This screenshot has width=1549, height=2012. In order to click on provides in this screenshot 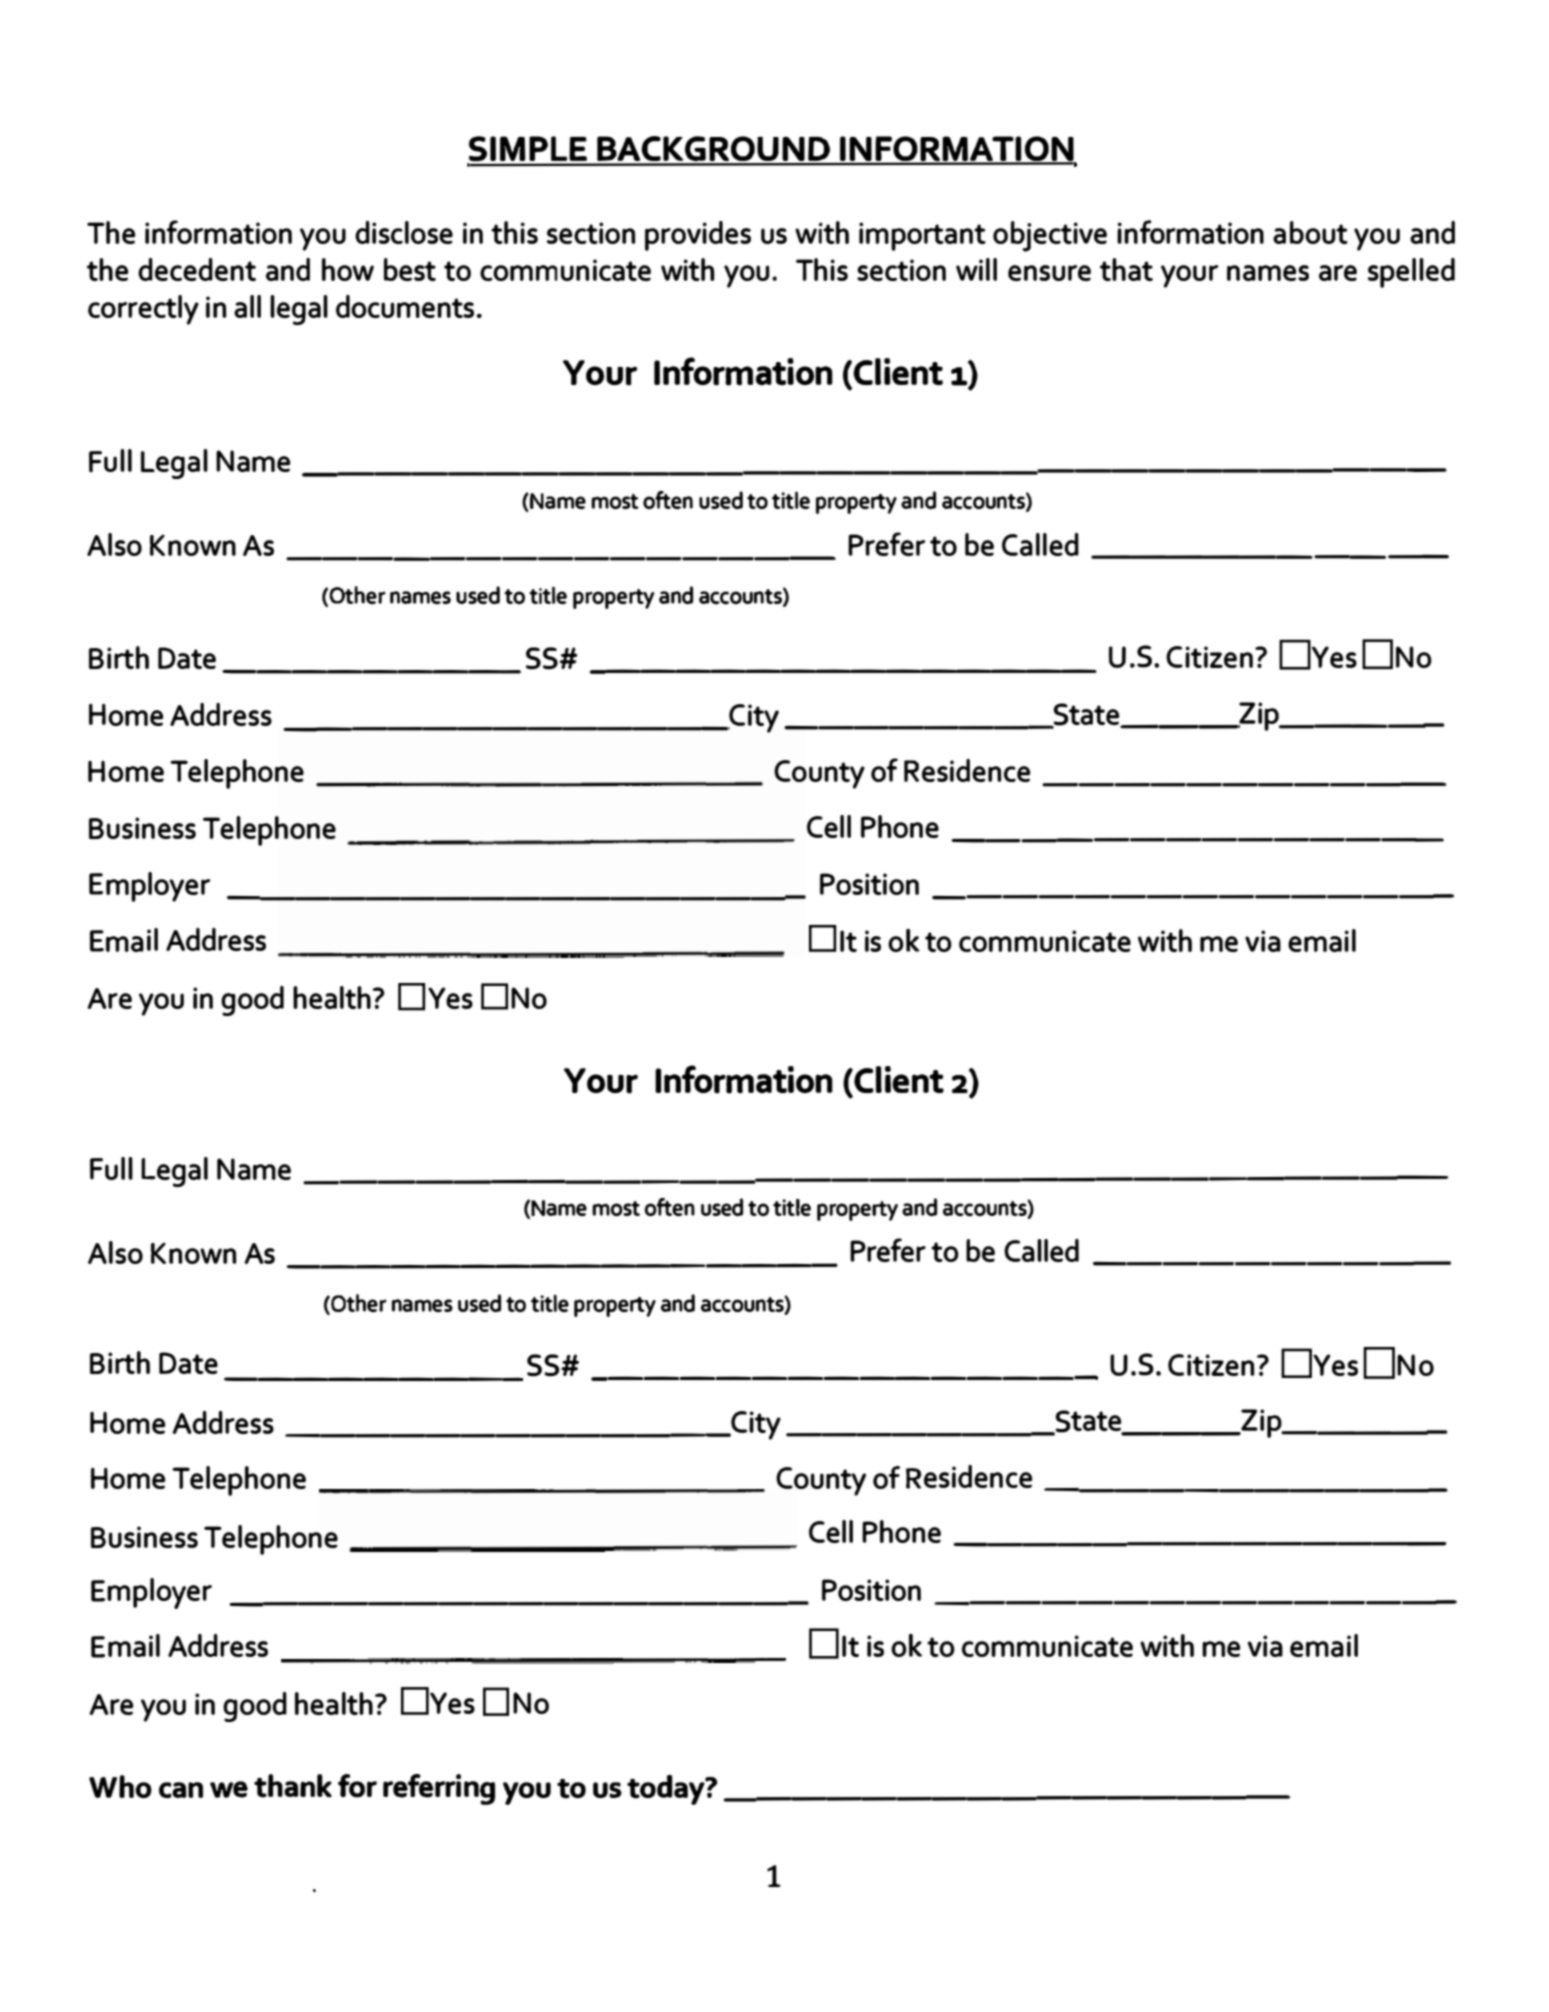, I will do `click(698, 236)`.
